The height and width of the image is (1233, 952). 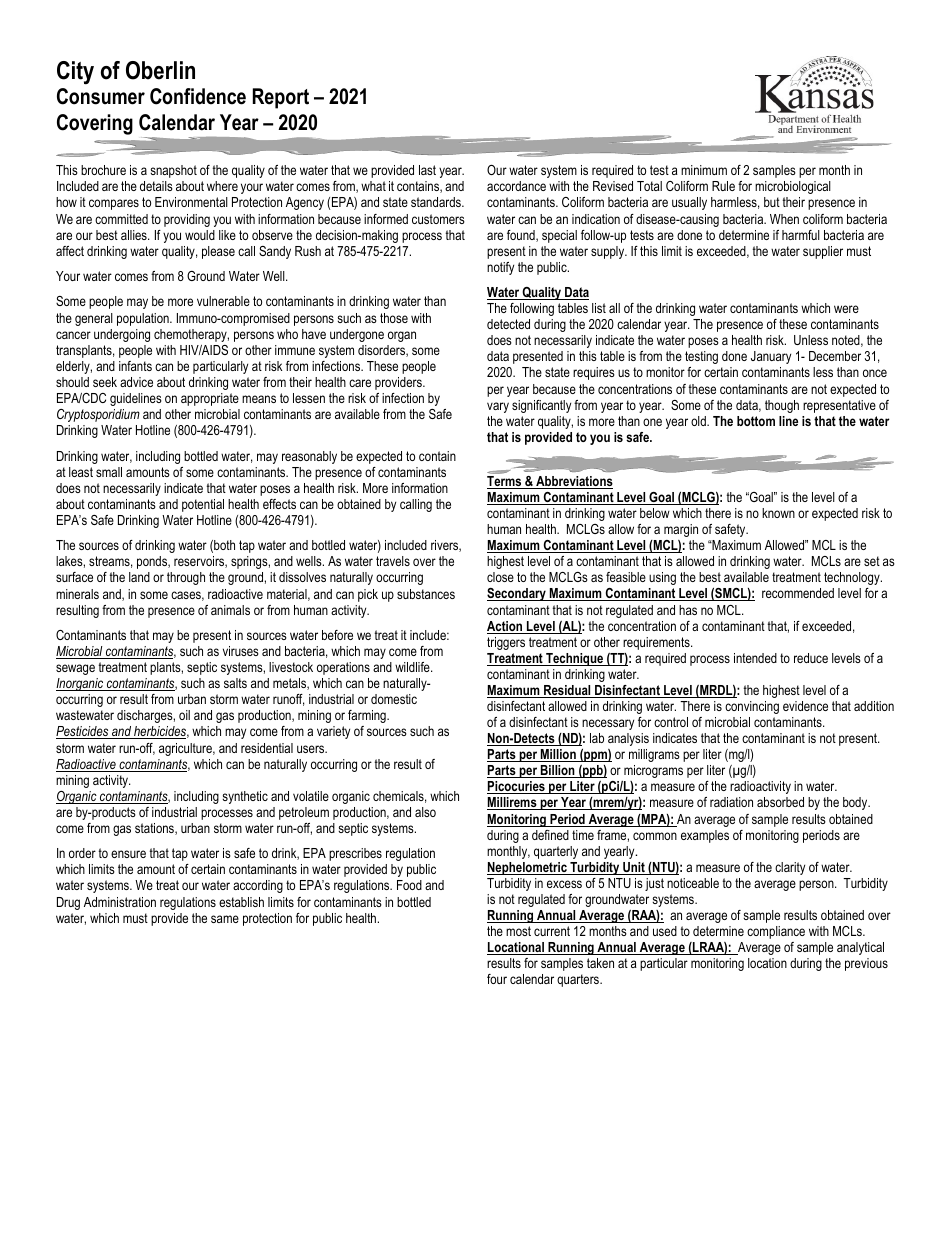 What do you see at coordinates (755, 658) in the image?
I see `intended` at bounding box center [755, 658].
